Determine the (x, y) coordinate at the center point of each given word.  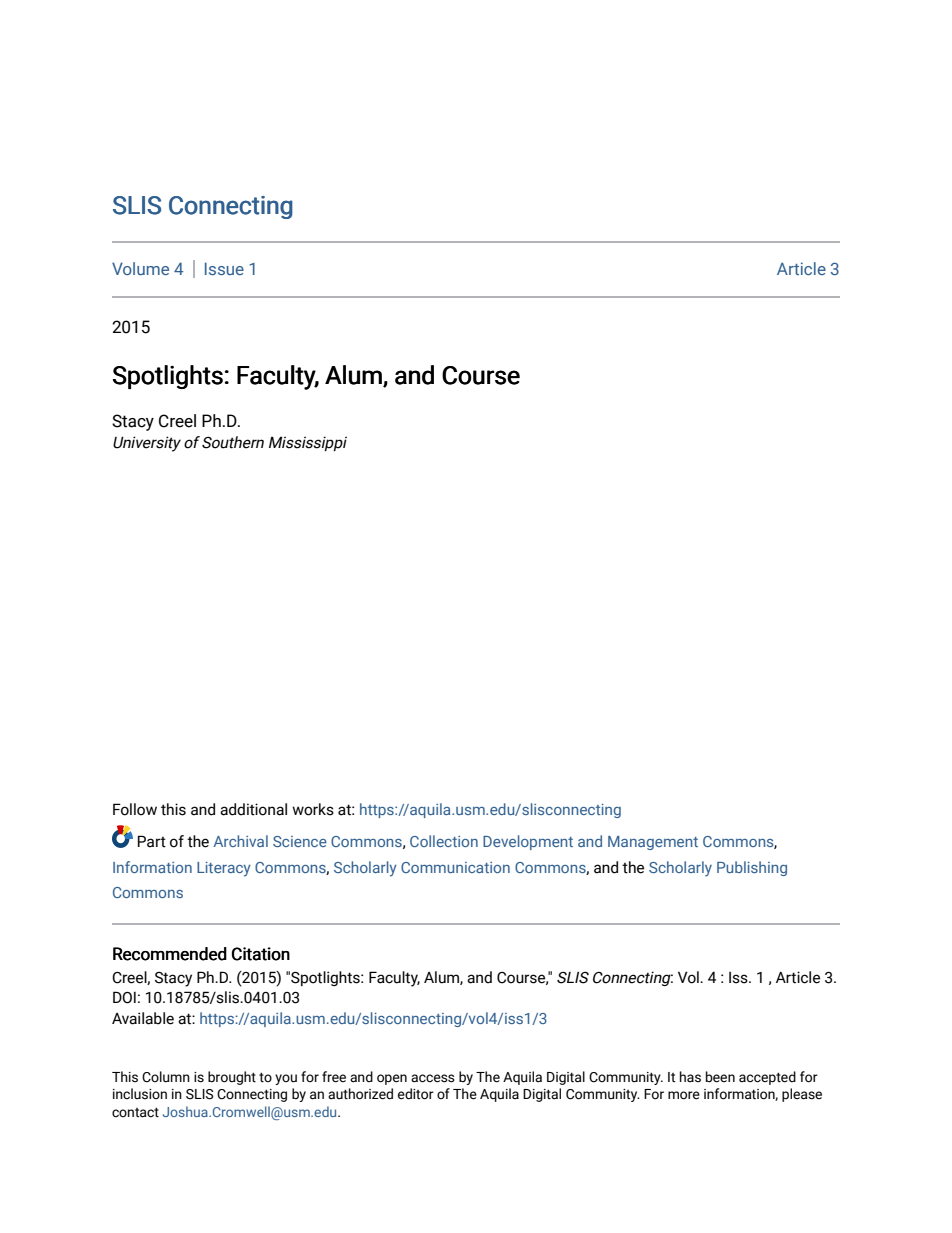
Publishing (752, 868)
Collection (444, 841)
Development (528, 842)
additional (253, 809)
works (313, 809)
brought (232, 1078)
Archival (240, 841)
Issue (224, 268)
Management (653, 843)
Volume (140, 268)
